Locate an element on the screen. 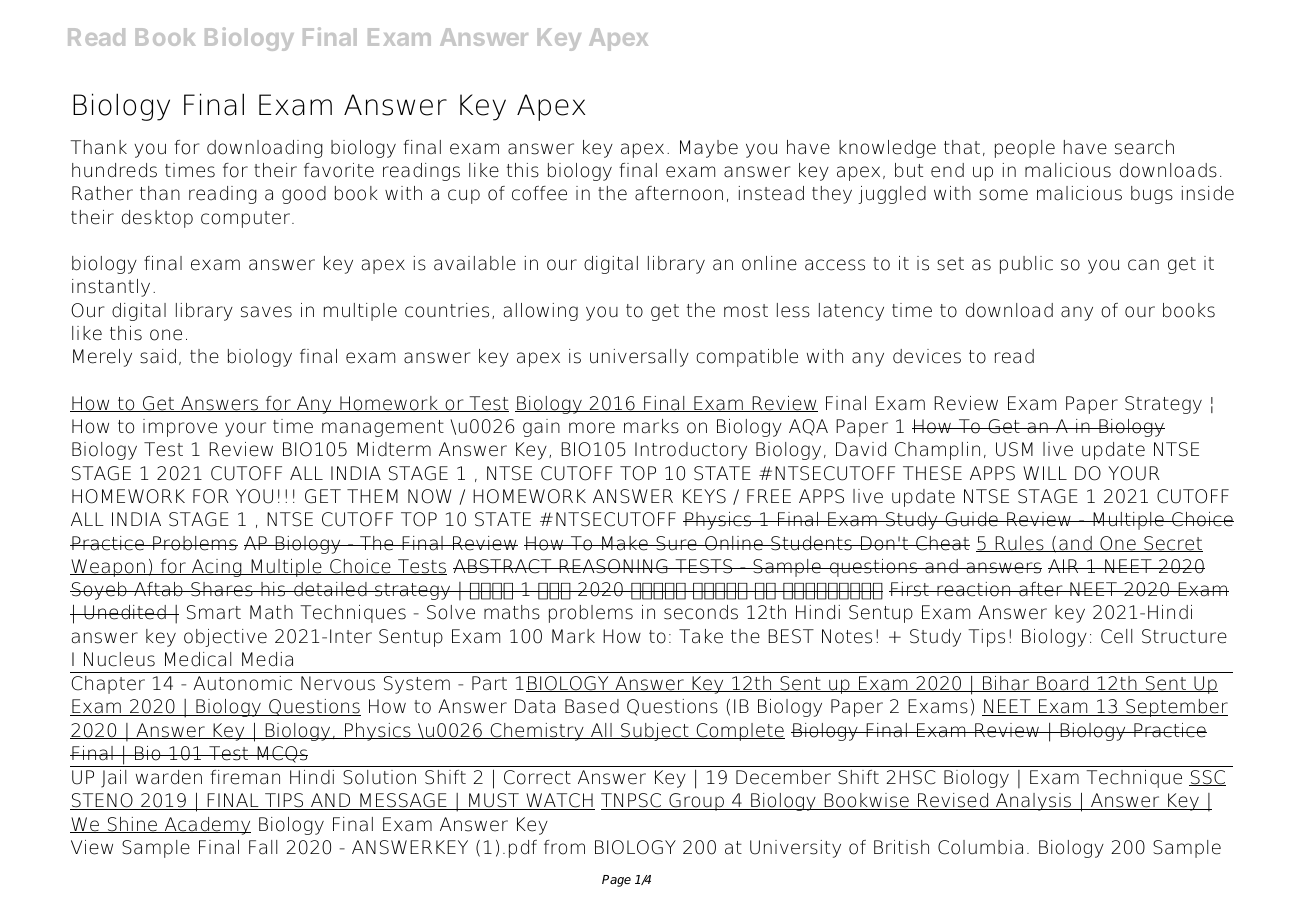 Image resolution: width=1308 pixels, height=924 pixels. people is located at coordinates (1025, 149).
